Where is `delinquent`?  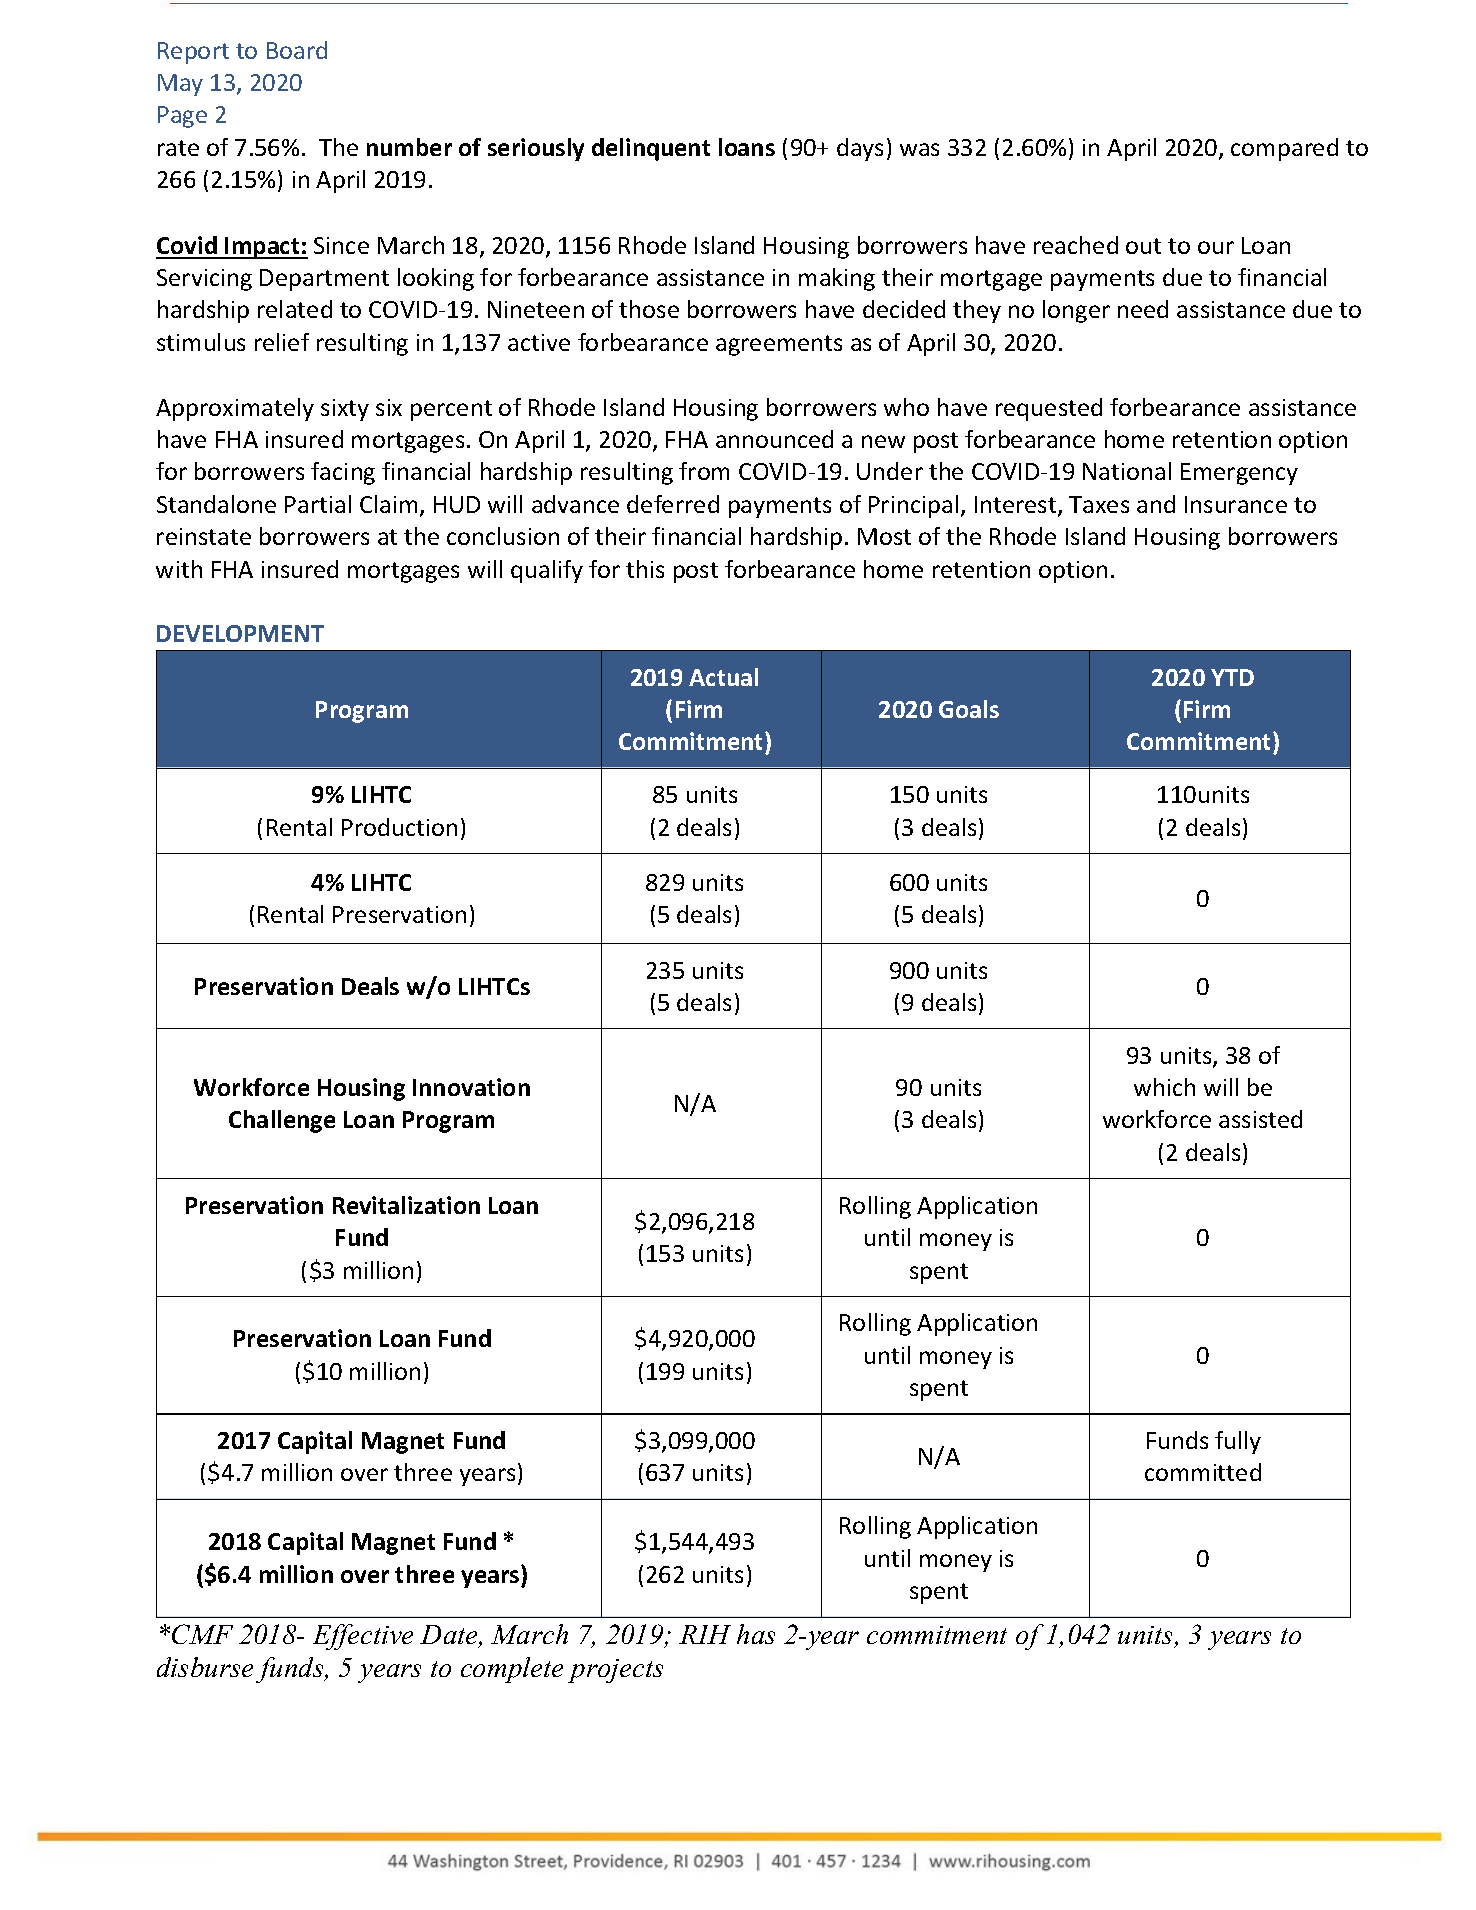 delinquent is located at coordinates (651, 149).
